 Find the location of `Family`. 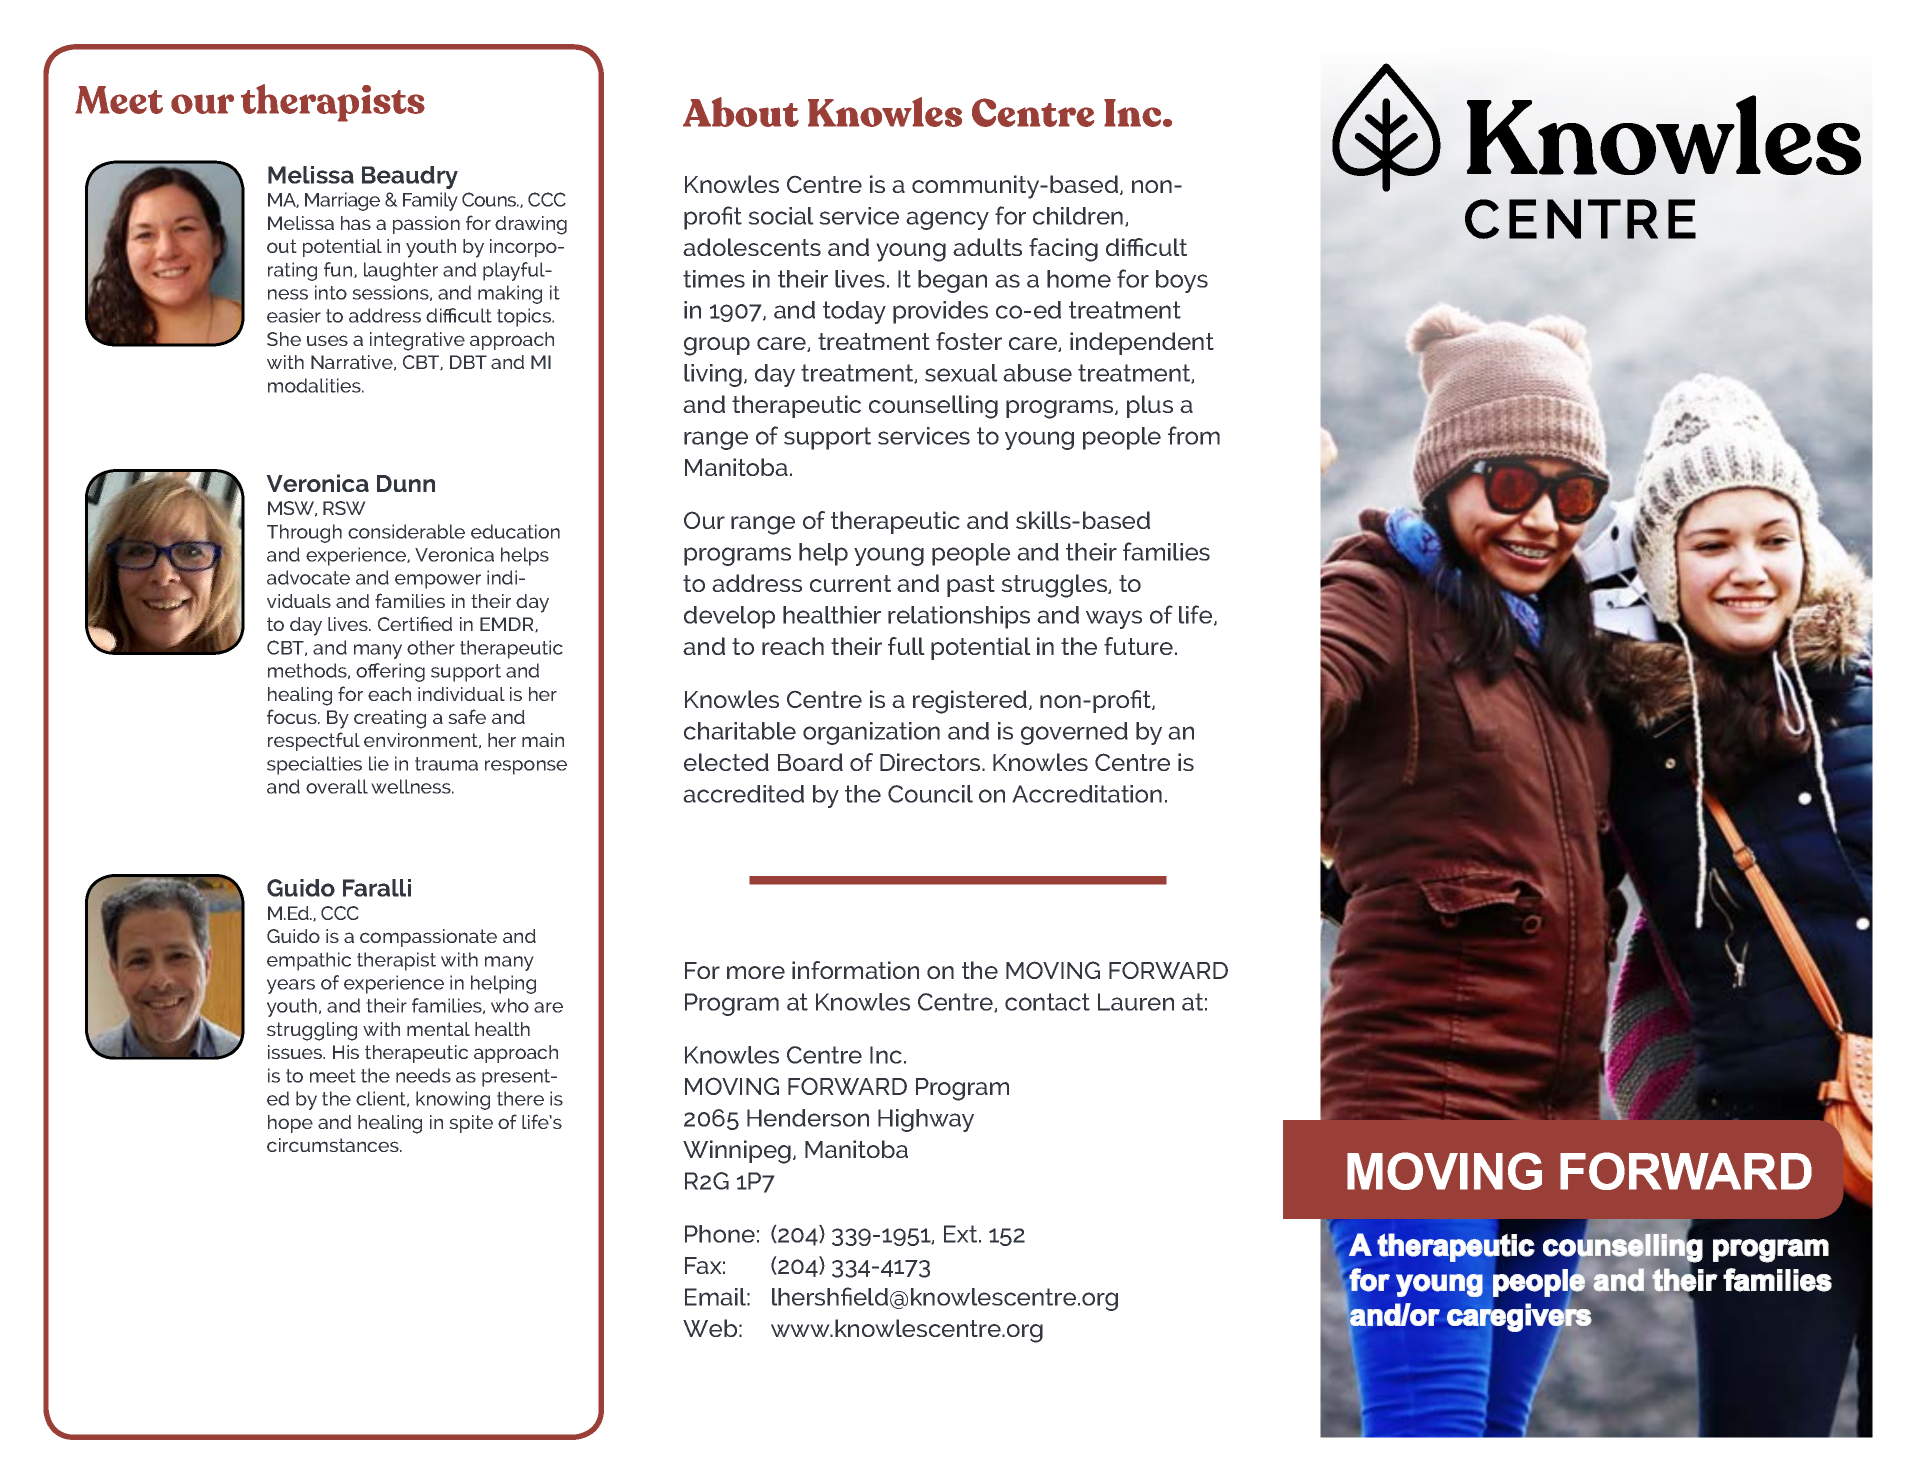

Family is located at coordinates (430, 201).
